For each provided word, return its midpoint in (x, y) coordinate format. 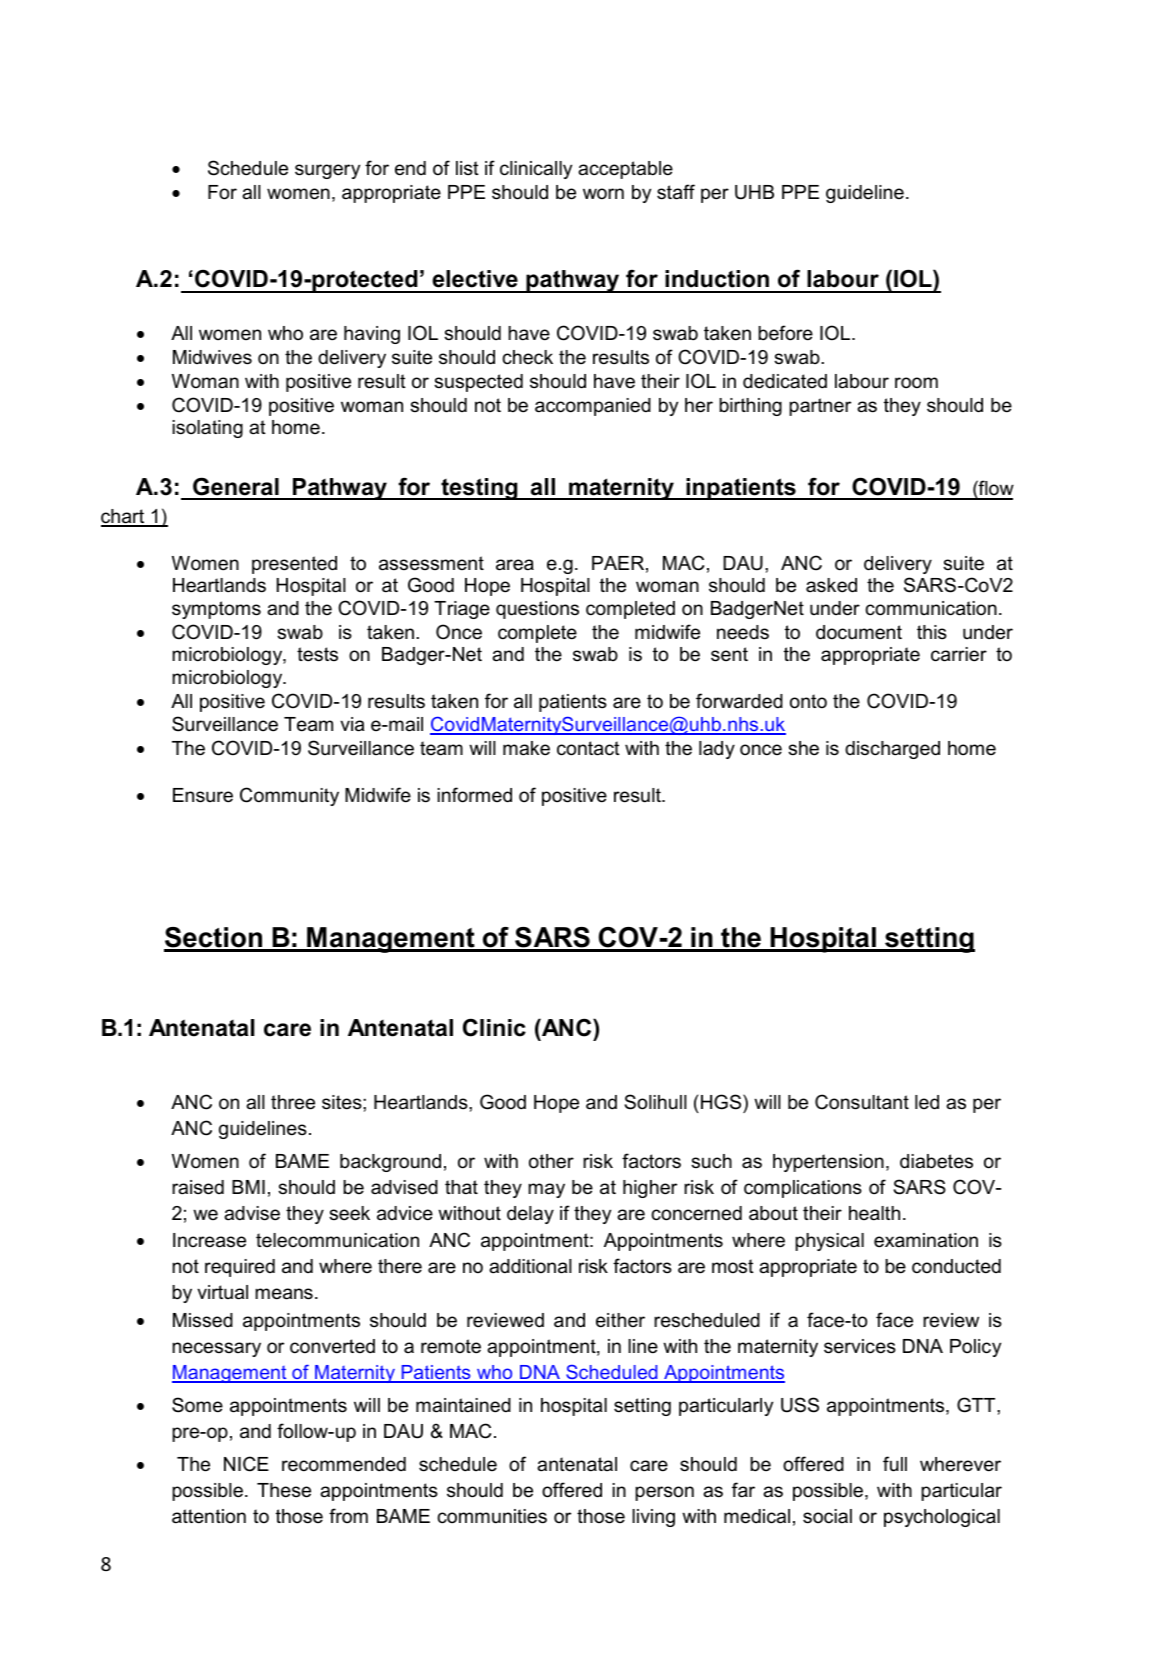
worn (603, 194)
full (895, 1464)
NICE (246, 1464)
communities (492, 1516)
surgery (327, 171)
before (785, 333)
